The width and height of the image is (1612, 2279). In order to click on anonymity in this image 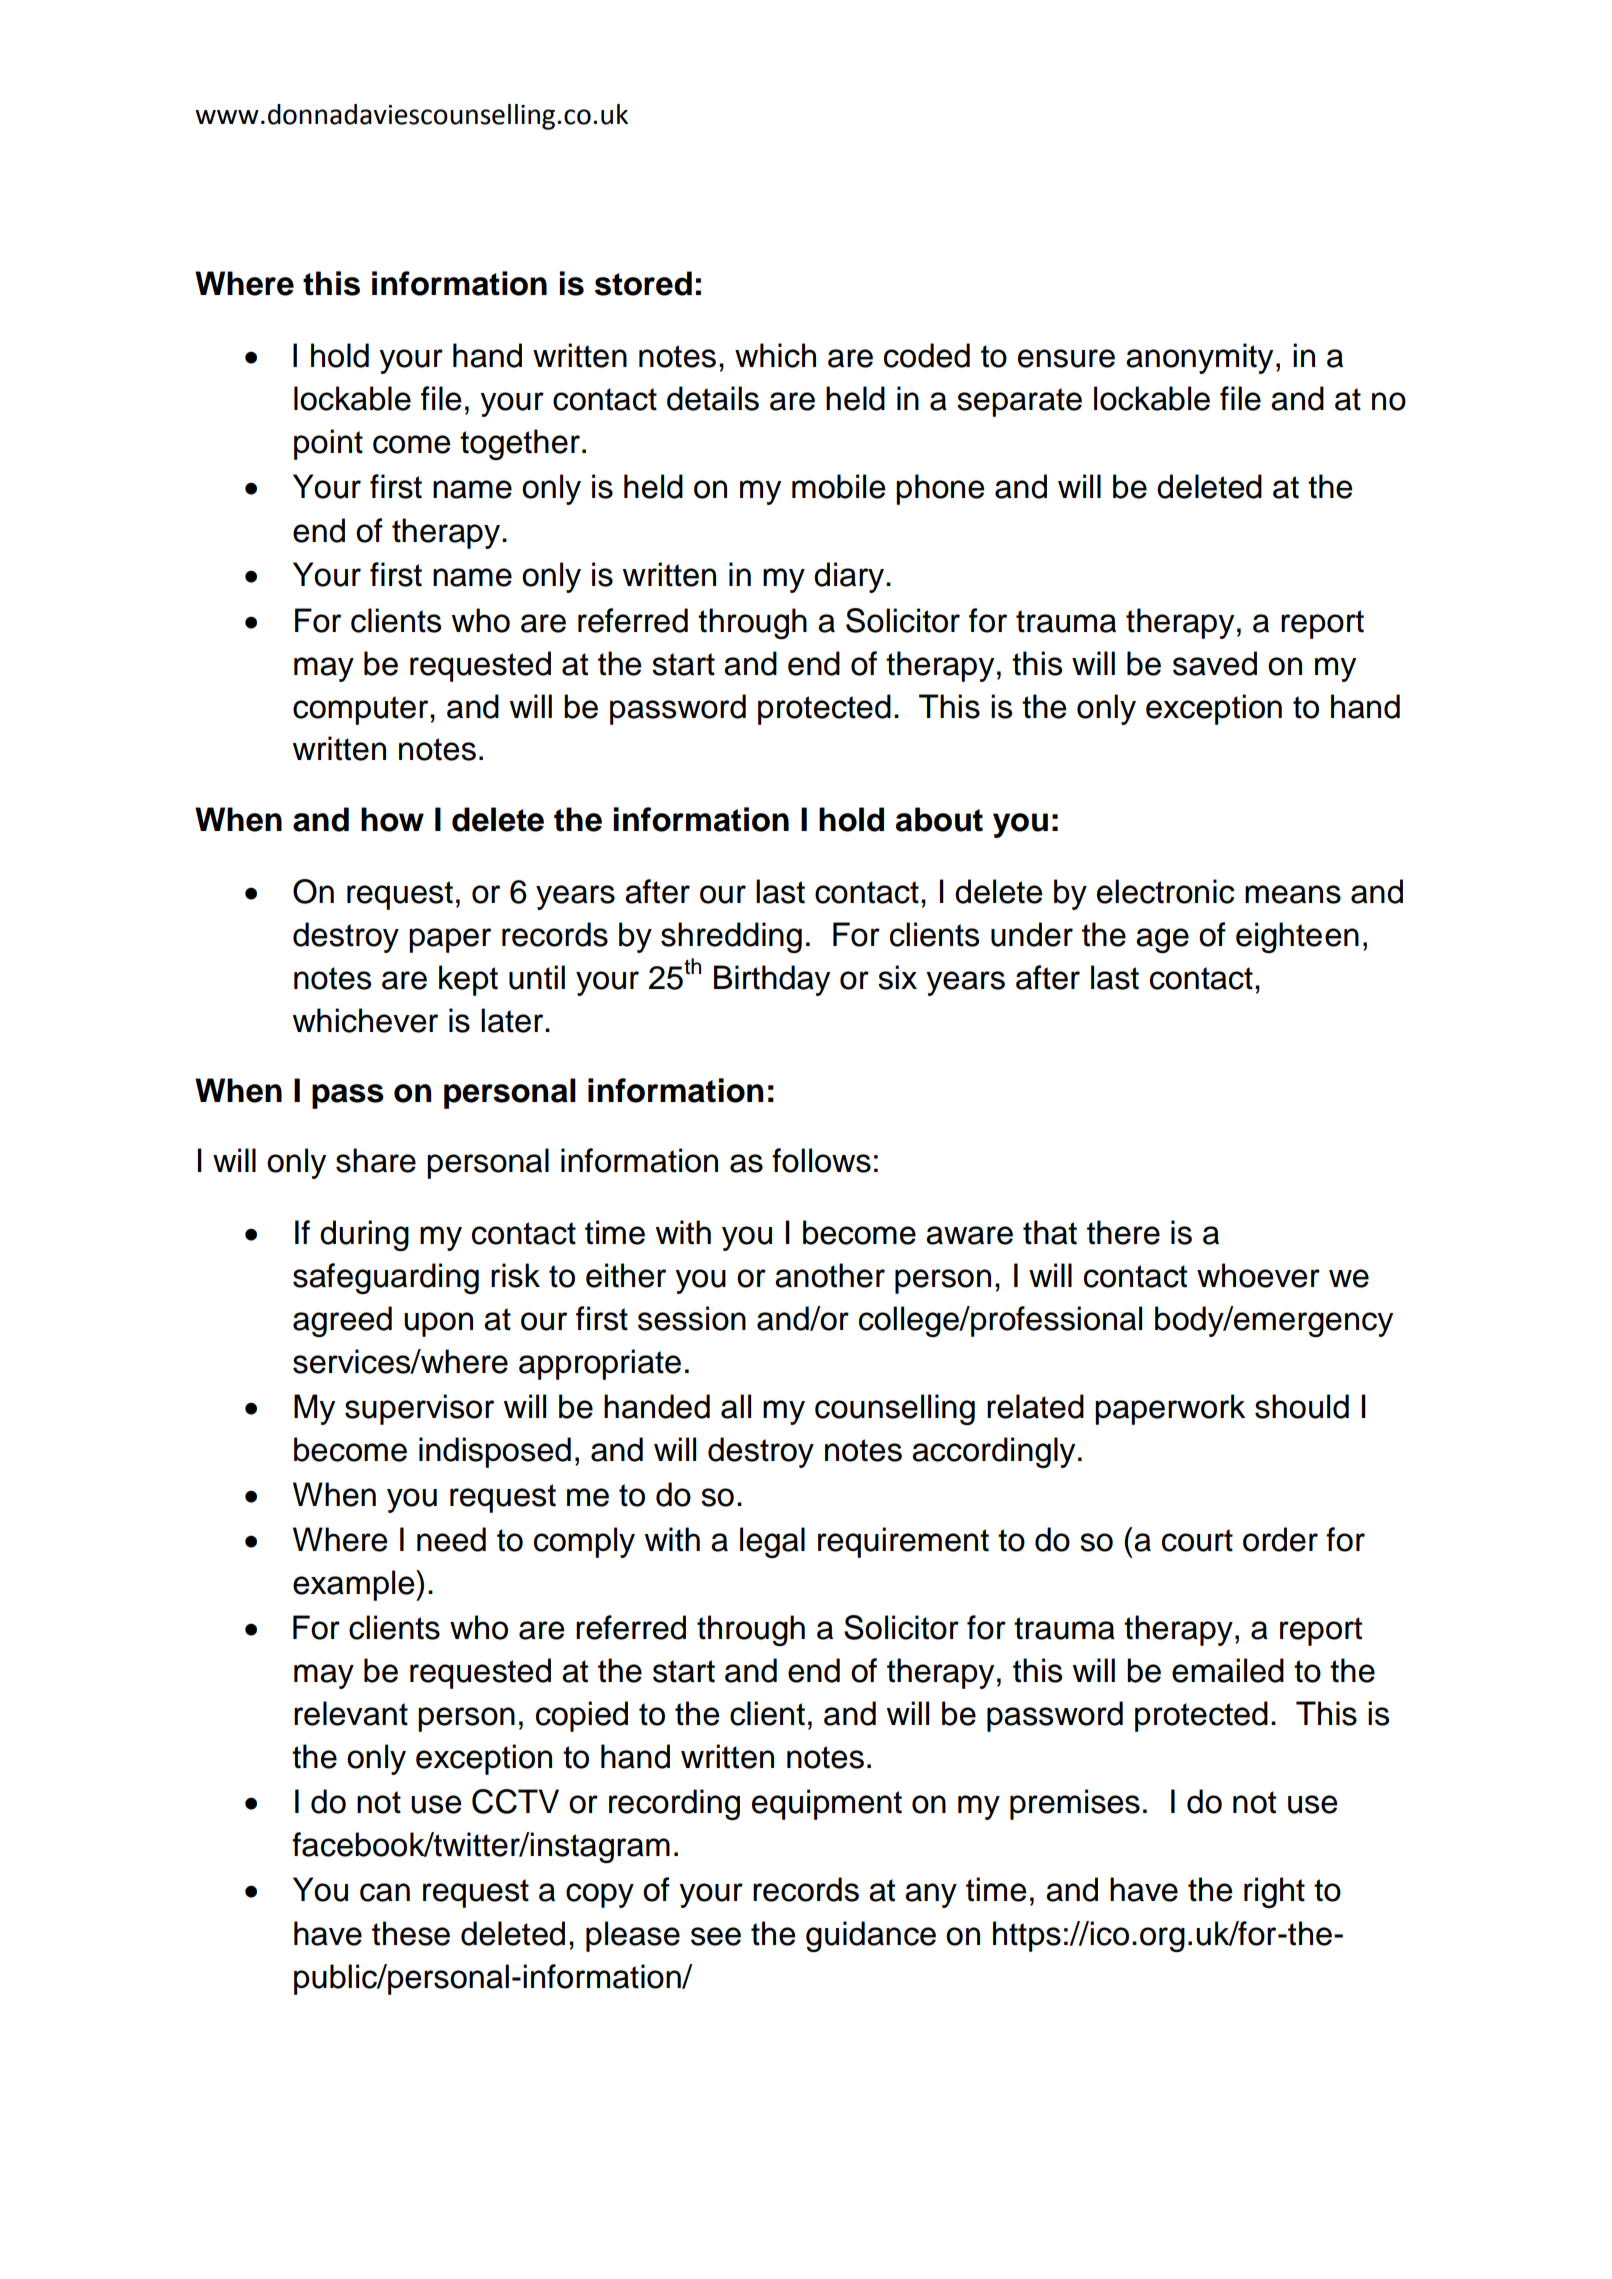, I will do `click(1199, 358)`.
